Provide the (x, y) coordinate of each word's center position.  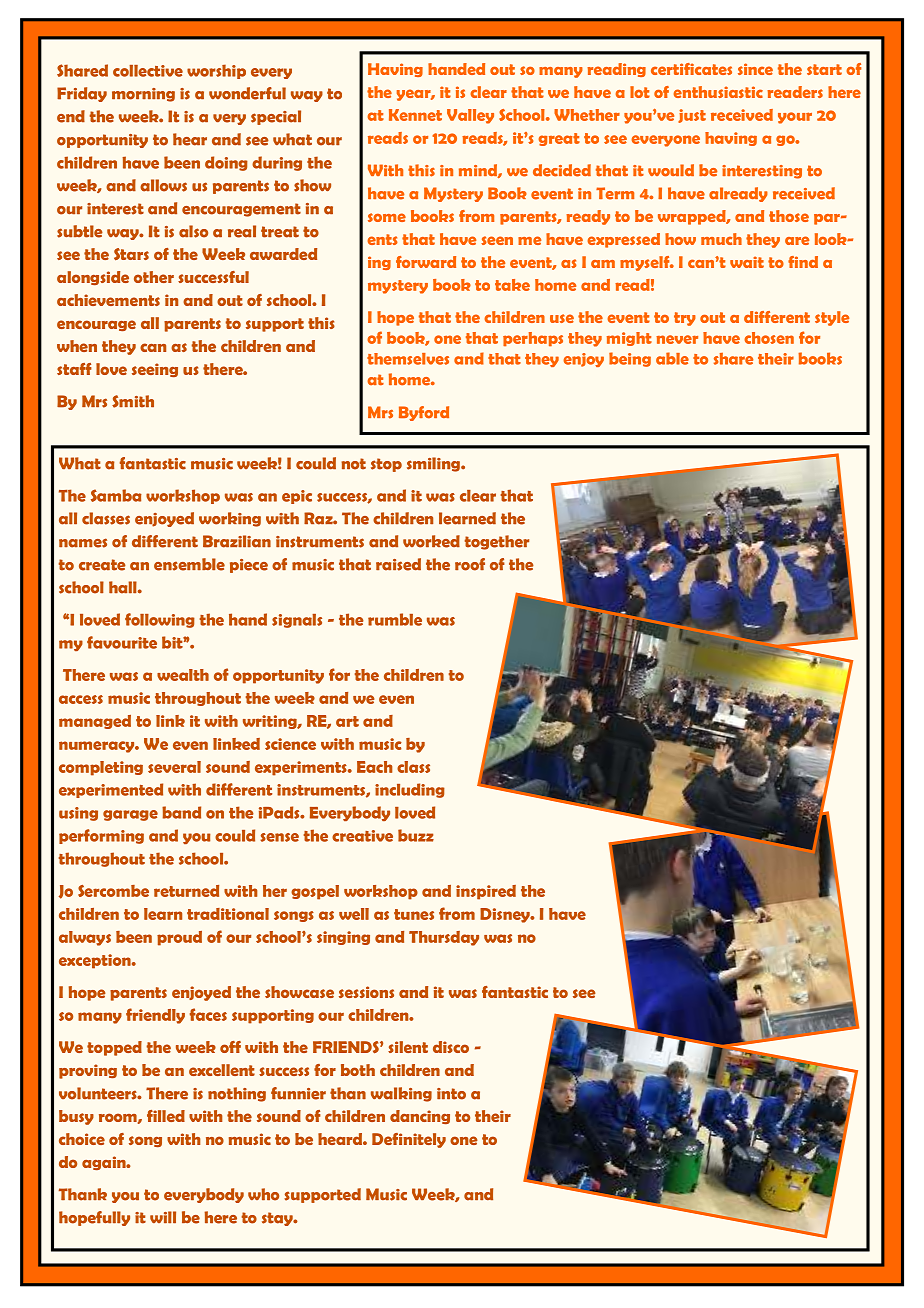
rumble (395, 619)
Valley (470, 116)
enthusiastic (718, 92)
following (160, 620)
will (163, 1217)
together (497, 542)
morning (143, 95)
